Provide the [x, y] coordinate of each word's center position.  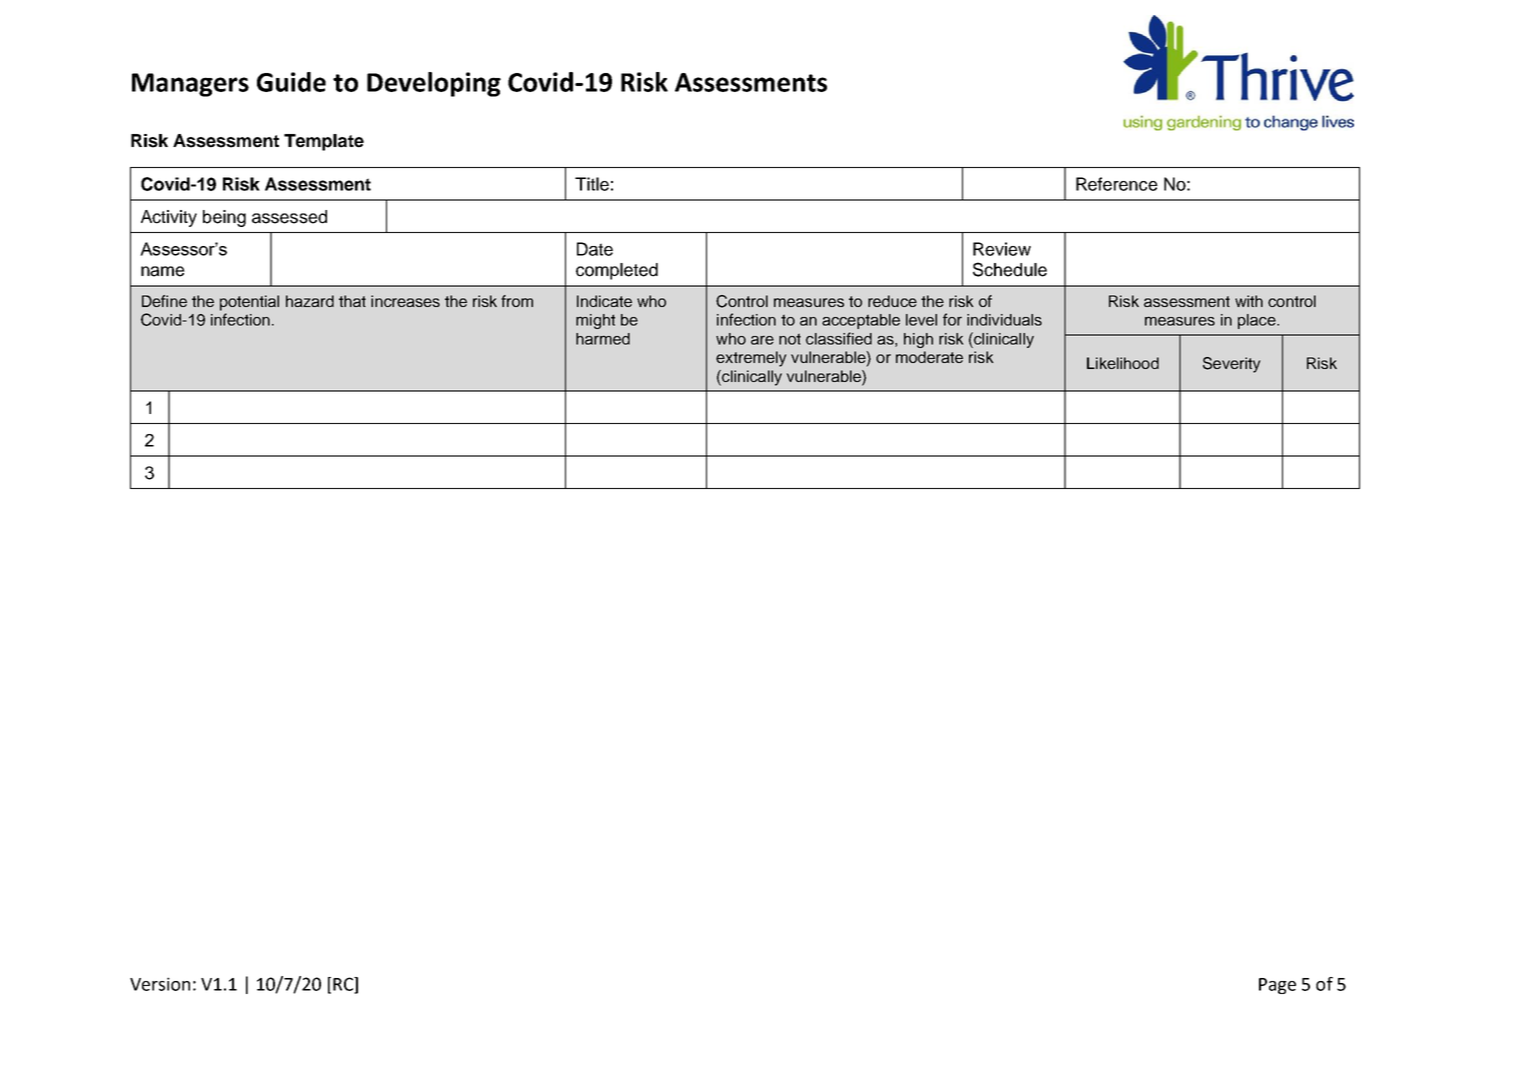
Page [1277, 986]
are [762, 340]
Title [592, 184]
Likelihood [1123, 363]
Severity [1232, 365]
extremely [751, 359]
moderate [929, 357]
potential [249, 303]
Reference [1117, 184]
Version [160, 984]
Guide [291, 82]
